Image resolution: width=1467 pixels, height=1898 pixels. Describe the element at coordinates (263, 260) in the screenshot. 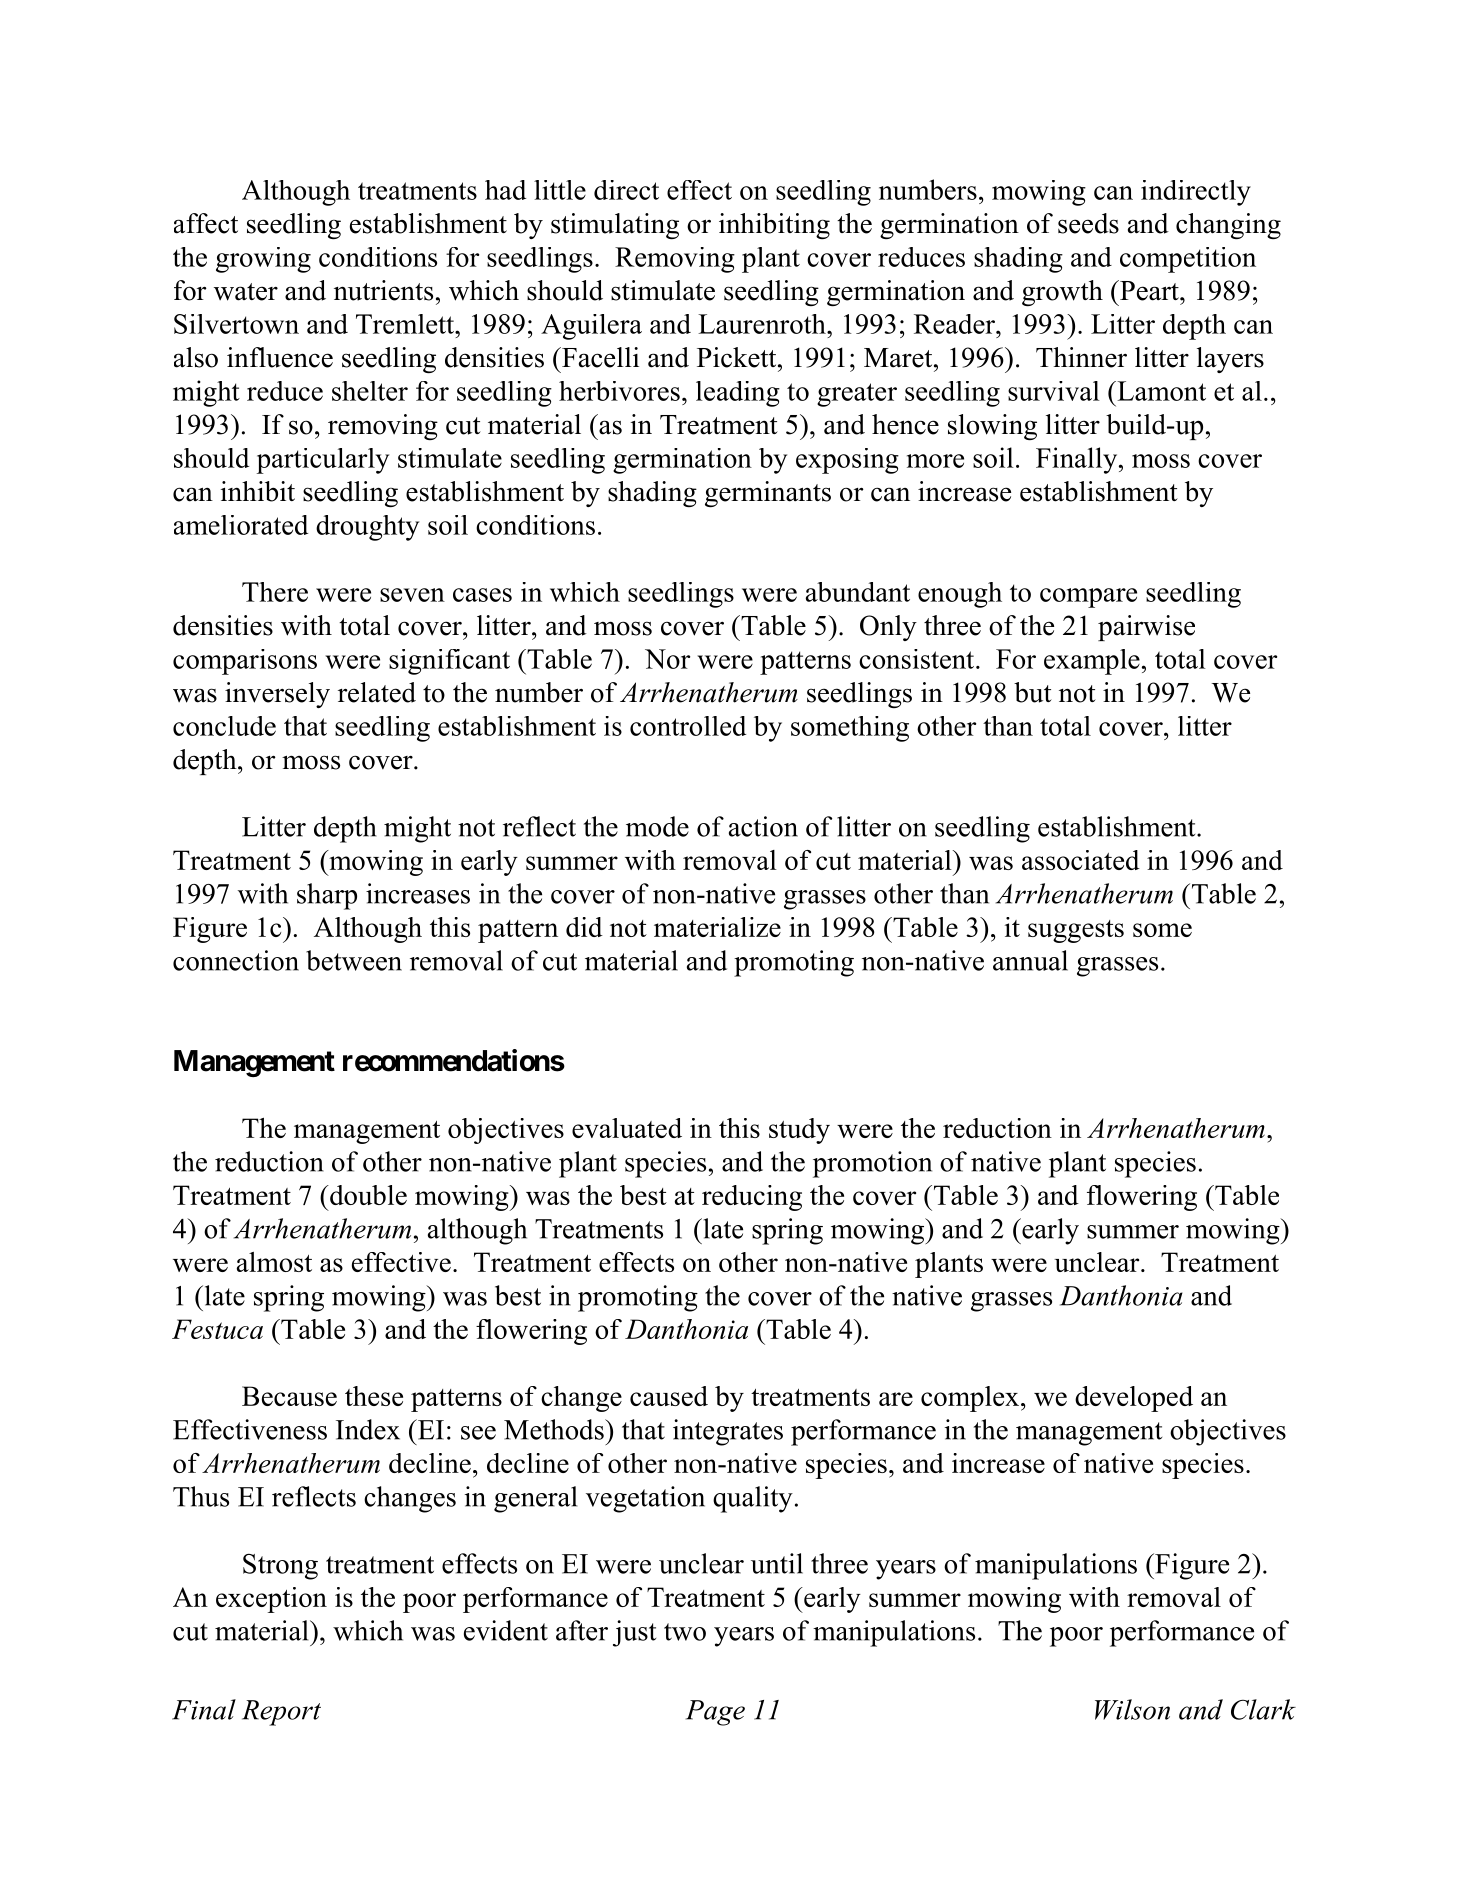

I see `growing` at that location.
